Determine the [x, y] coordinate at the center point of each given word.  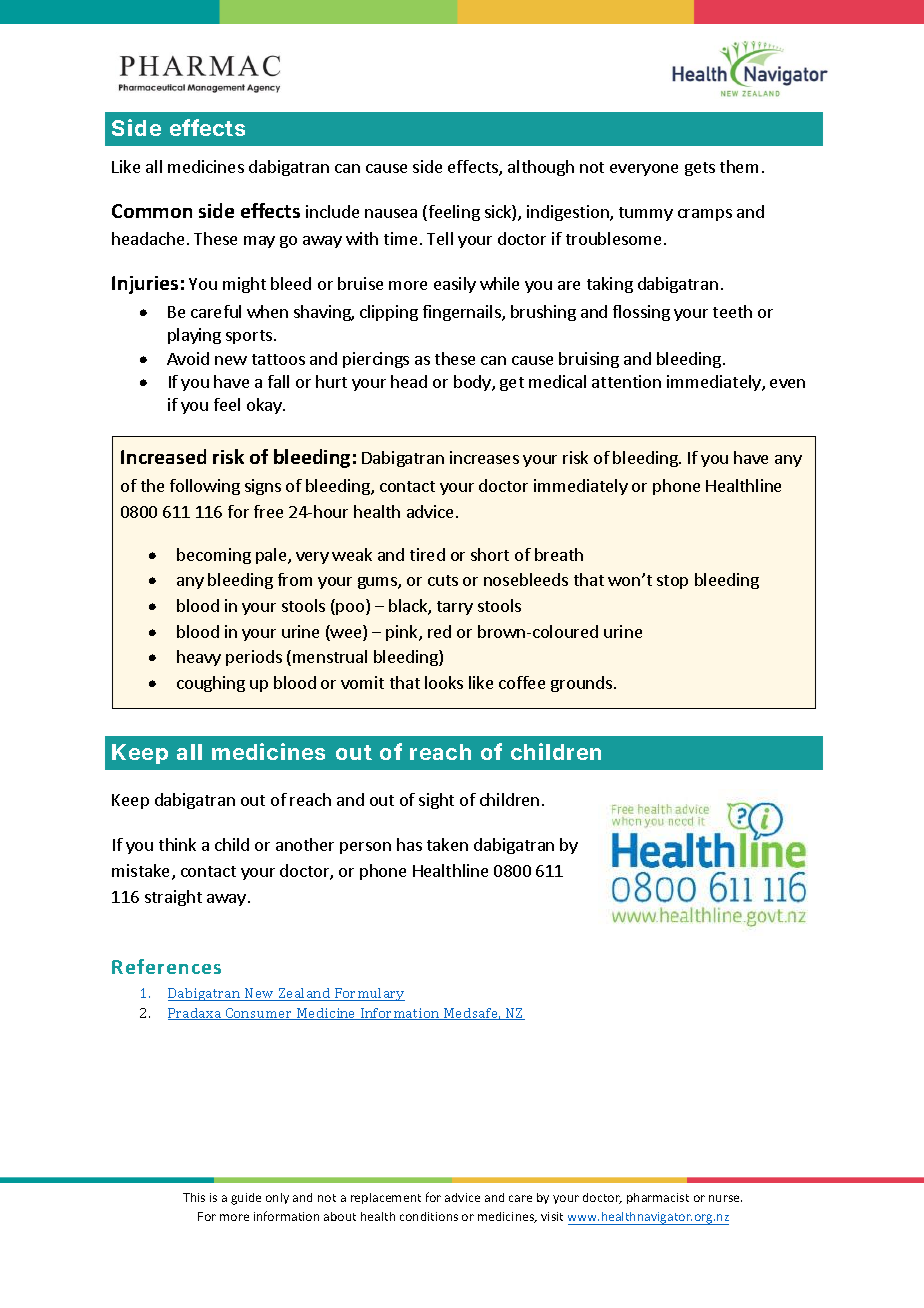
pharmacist [658, 1198]
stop [672, 582]
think [177, 844]
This [194, 1197]
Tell [440, 238]
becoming [214, 556]
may [259, 242]
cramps [705, 215]
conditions [429, 1216]
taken [447, 844]
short [490, 554]
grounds [583, 684]
